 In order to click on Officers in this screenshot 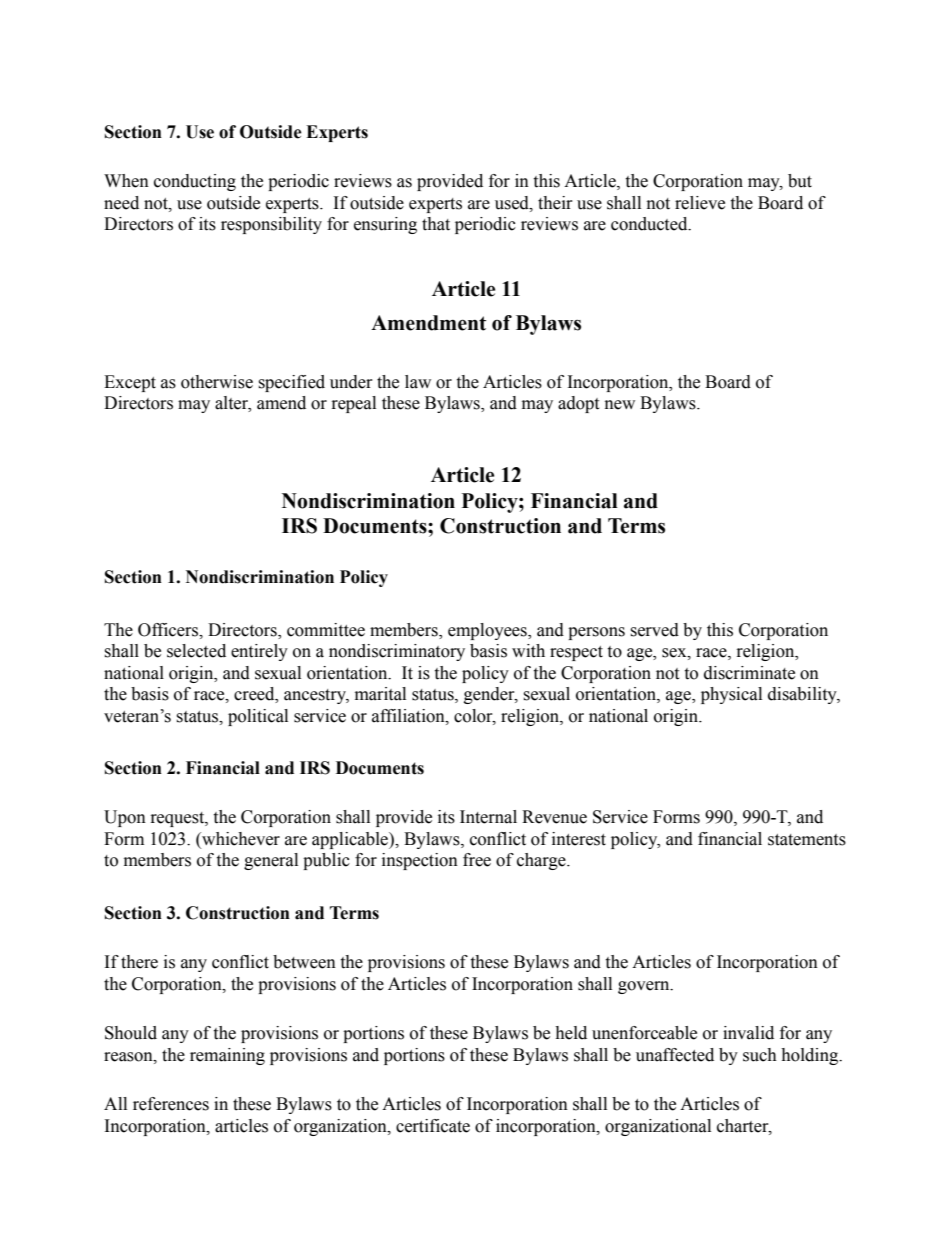, I will do `click(169, 630)`.
